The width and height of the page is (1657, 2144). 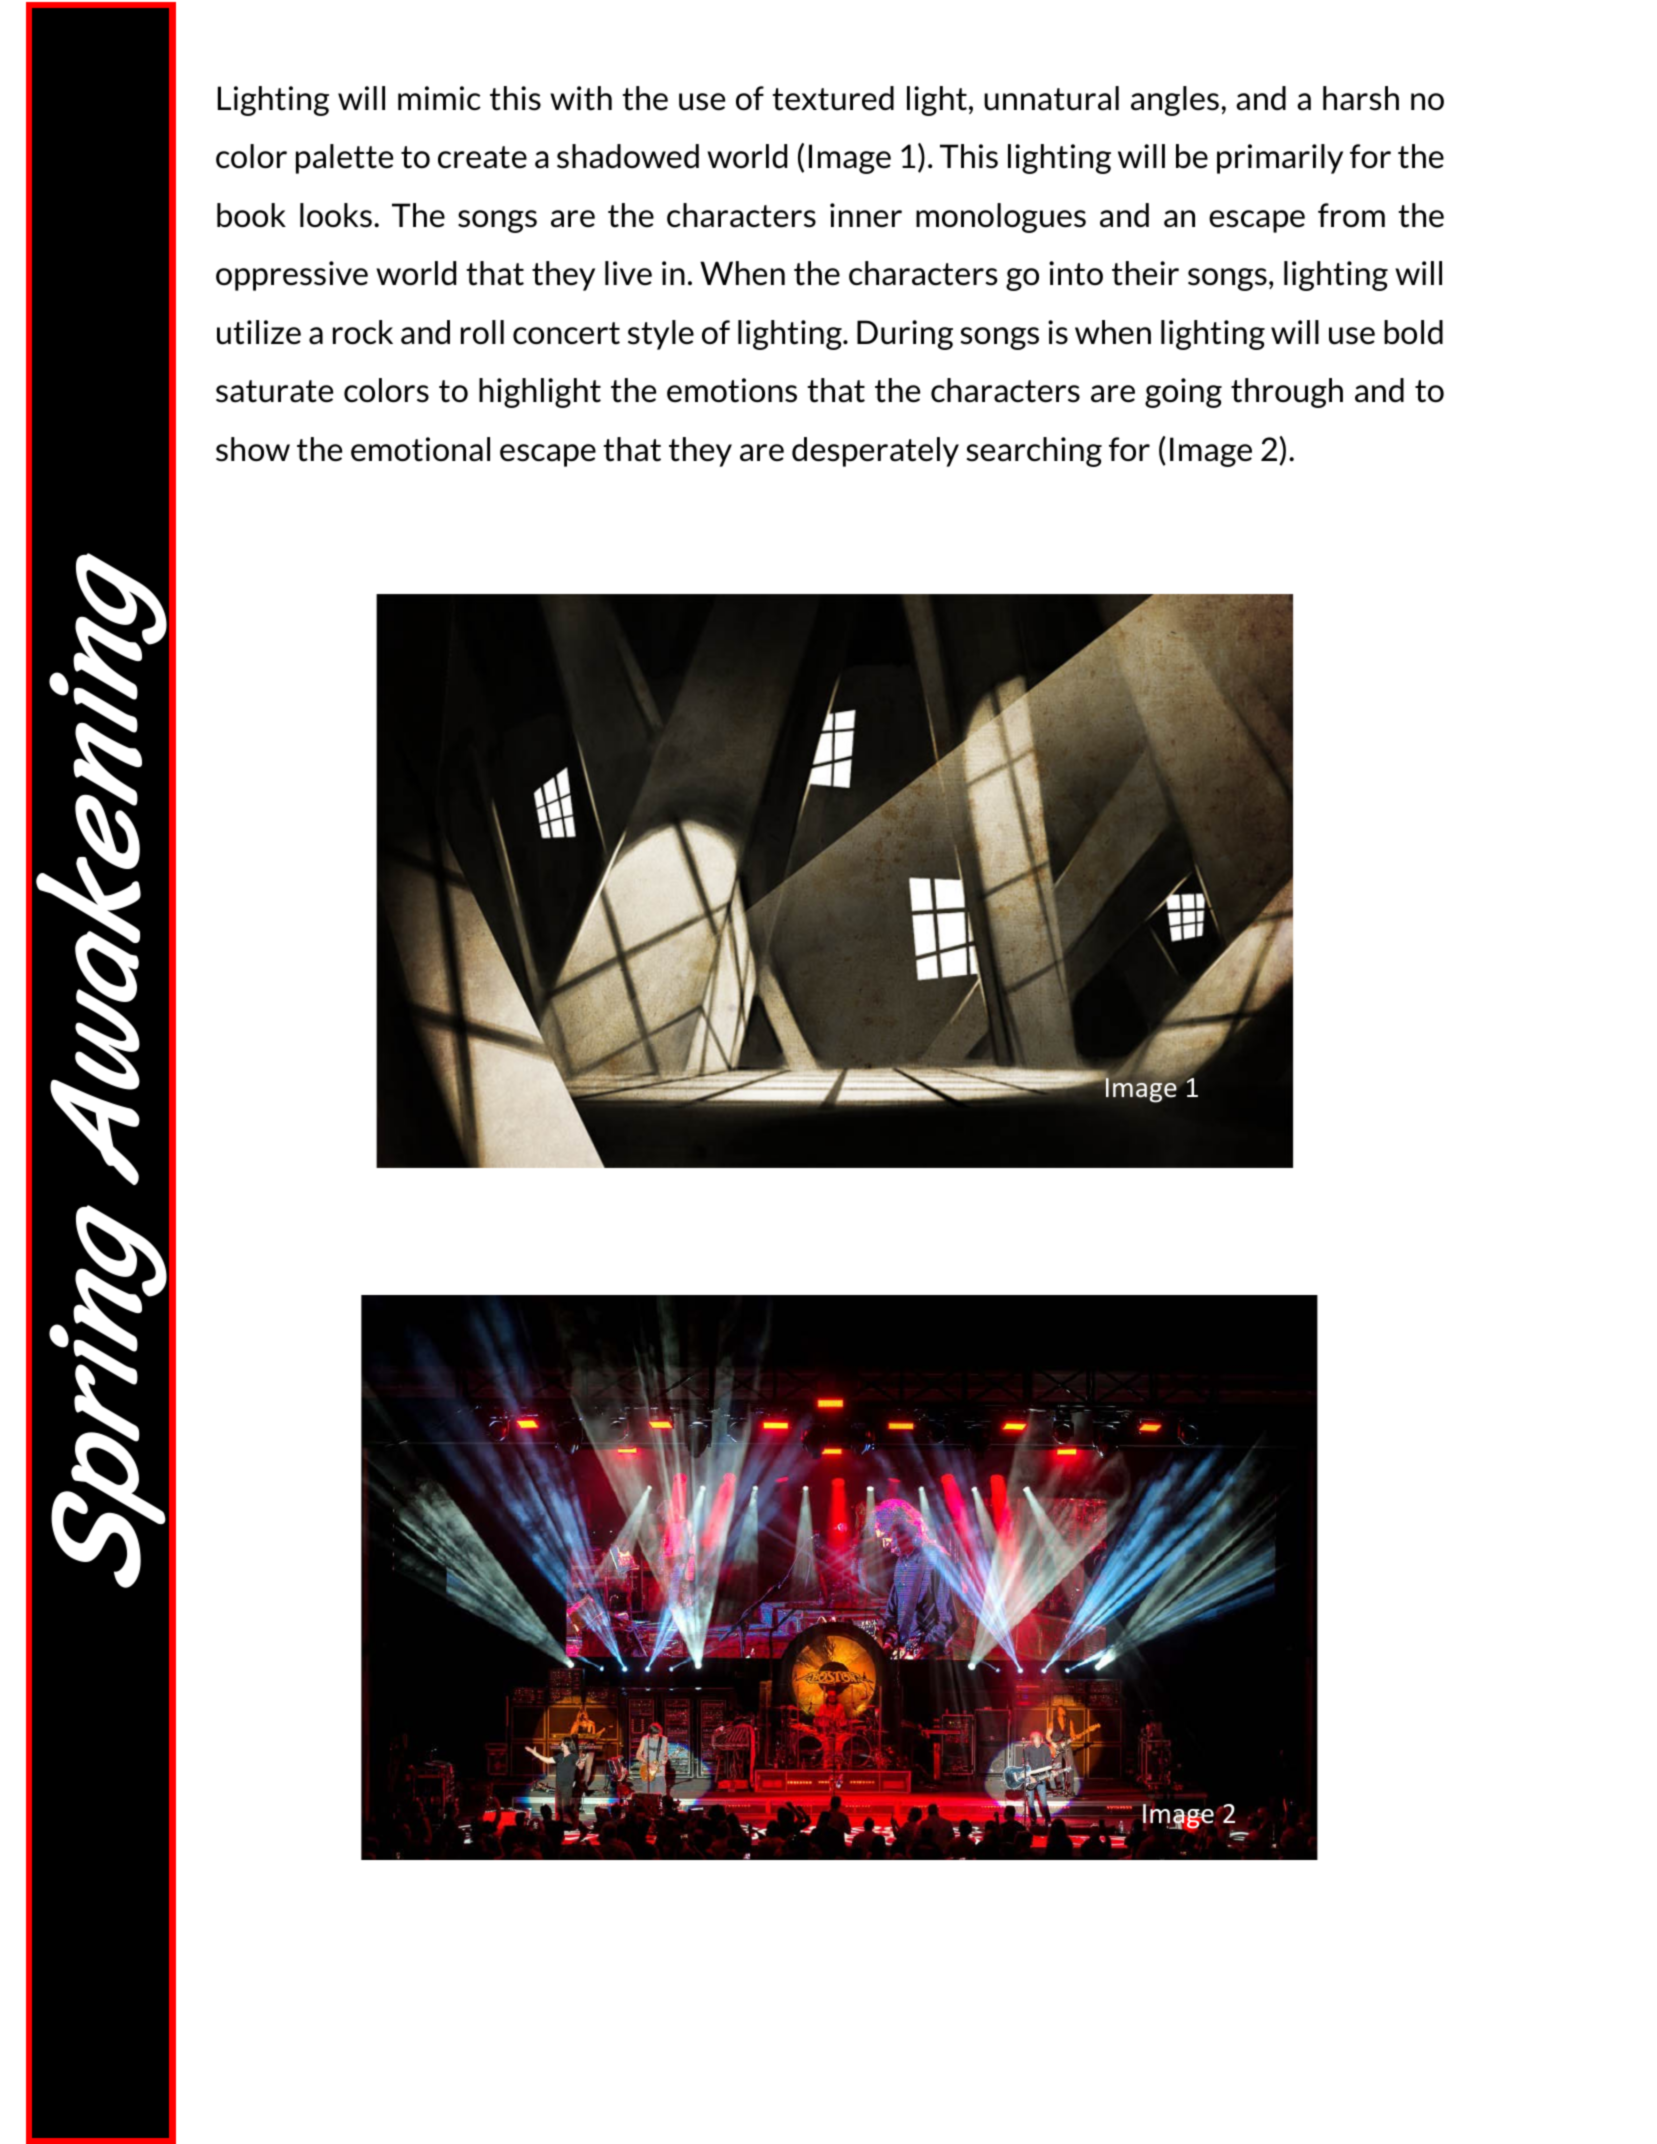 I want to click on bold, so click(x=1413, y=332).
